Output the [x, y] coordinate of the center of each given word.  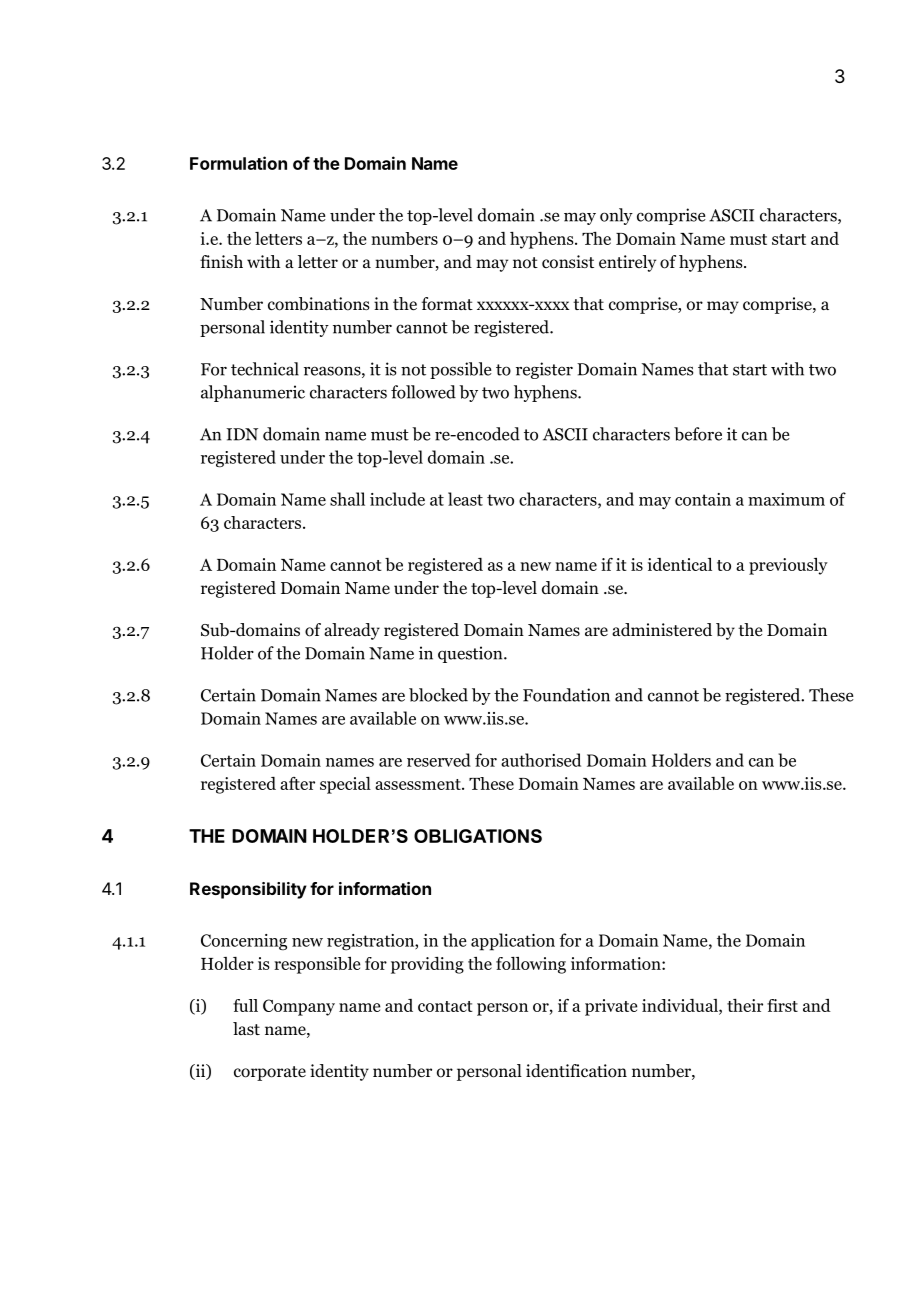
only [616, 216]
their [745, 1005]
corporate [270, 1073]
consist [568, 262]
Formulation [238, 163]
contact [445, 1006]
